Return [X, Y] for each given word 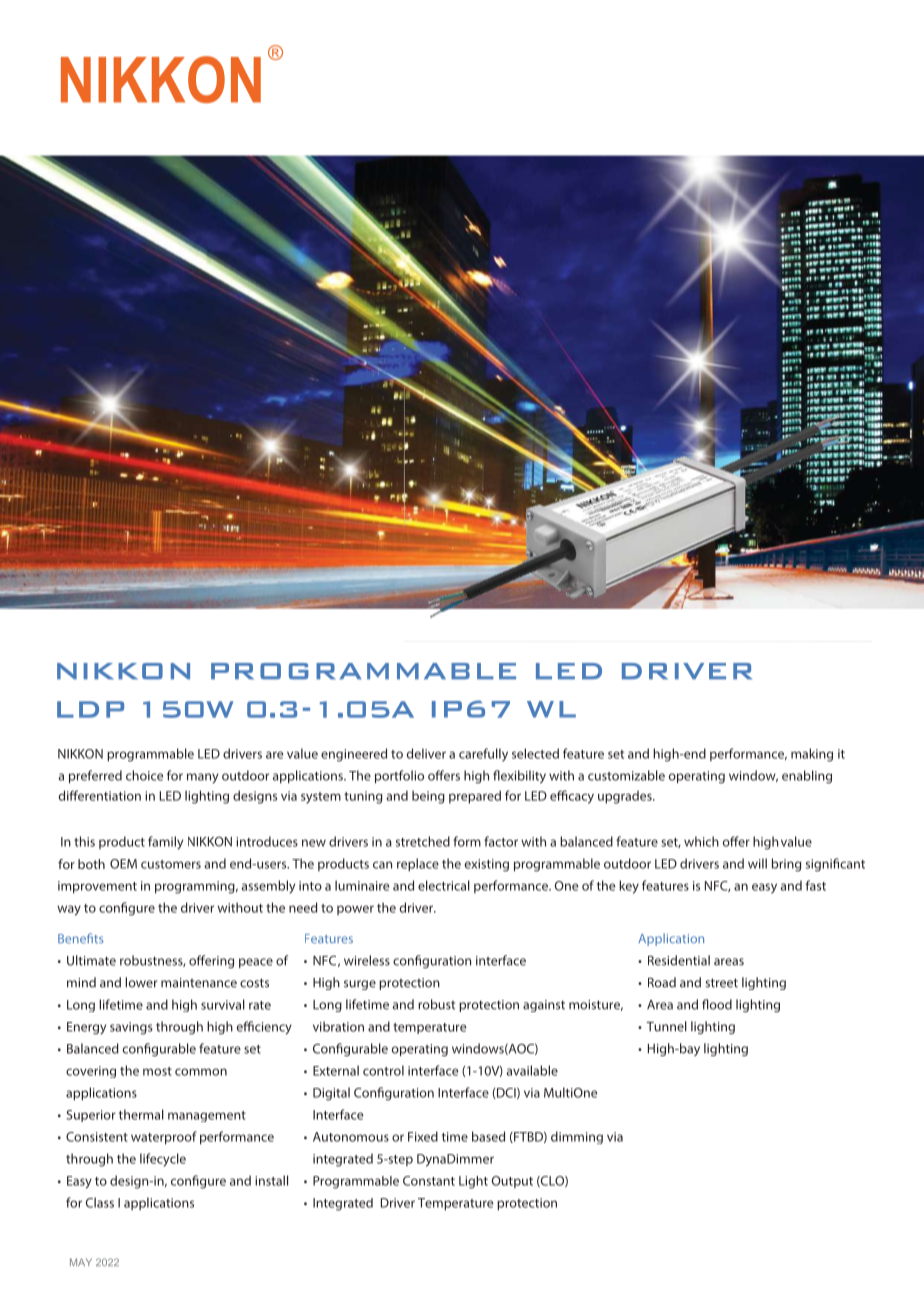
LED [209, 754]
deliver [426, 753]
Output [512, 1182]
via [615, 1137]
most [157, 1071]
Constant [429, 1181]
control [383, 1070]
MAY [81, 1262]
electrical [444, 885]
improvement [97, 887]
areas [729, 962]
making [812, 755]
